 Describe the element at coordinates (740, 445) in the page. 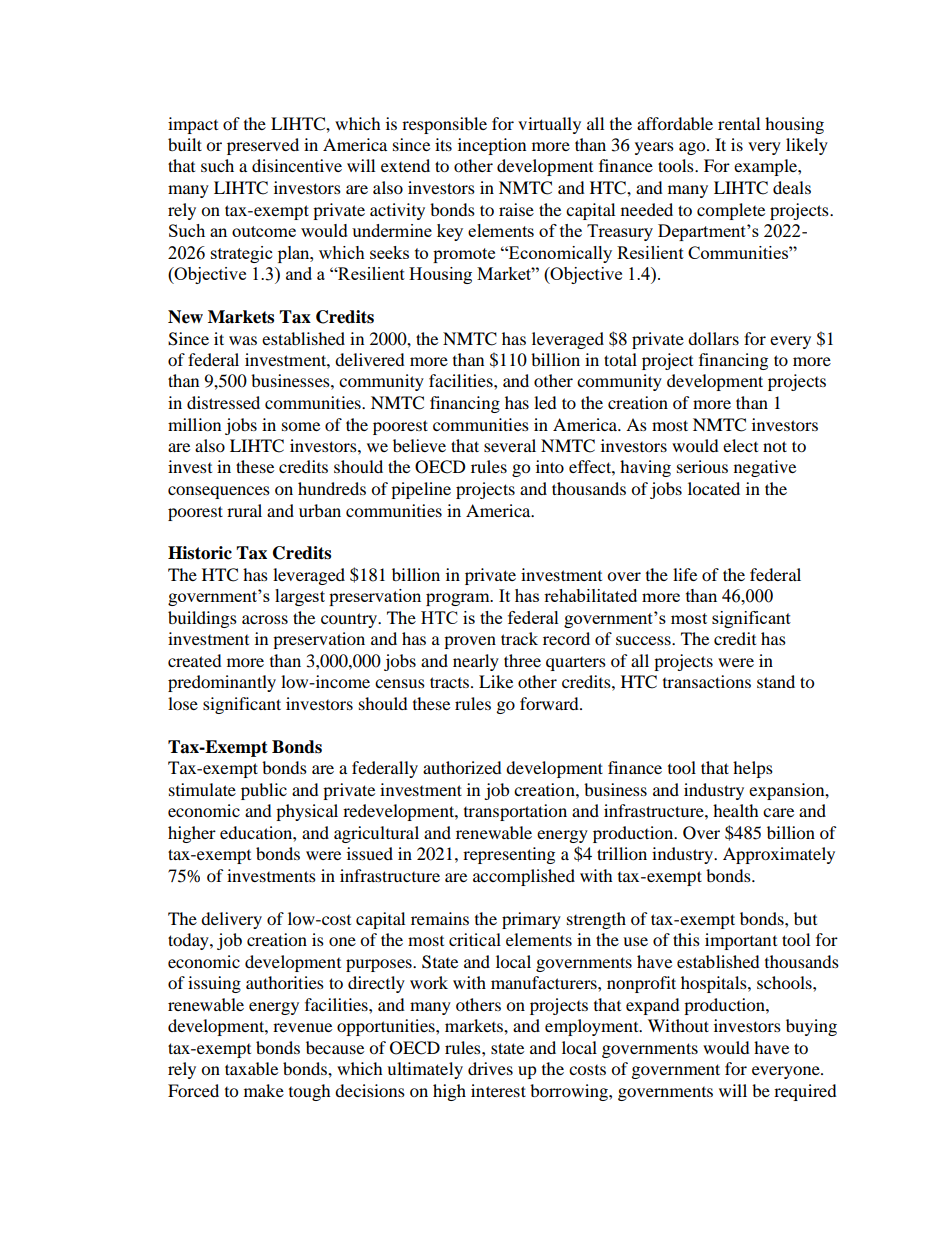

I see `elect` at that location.
